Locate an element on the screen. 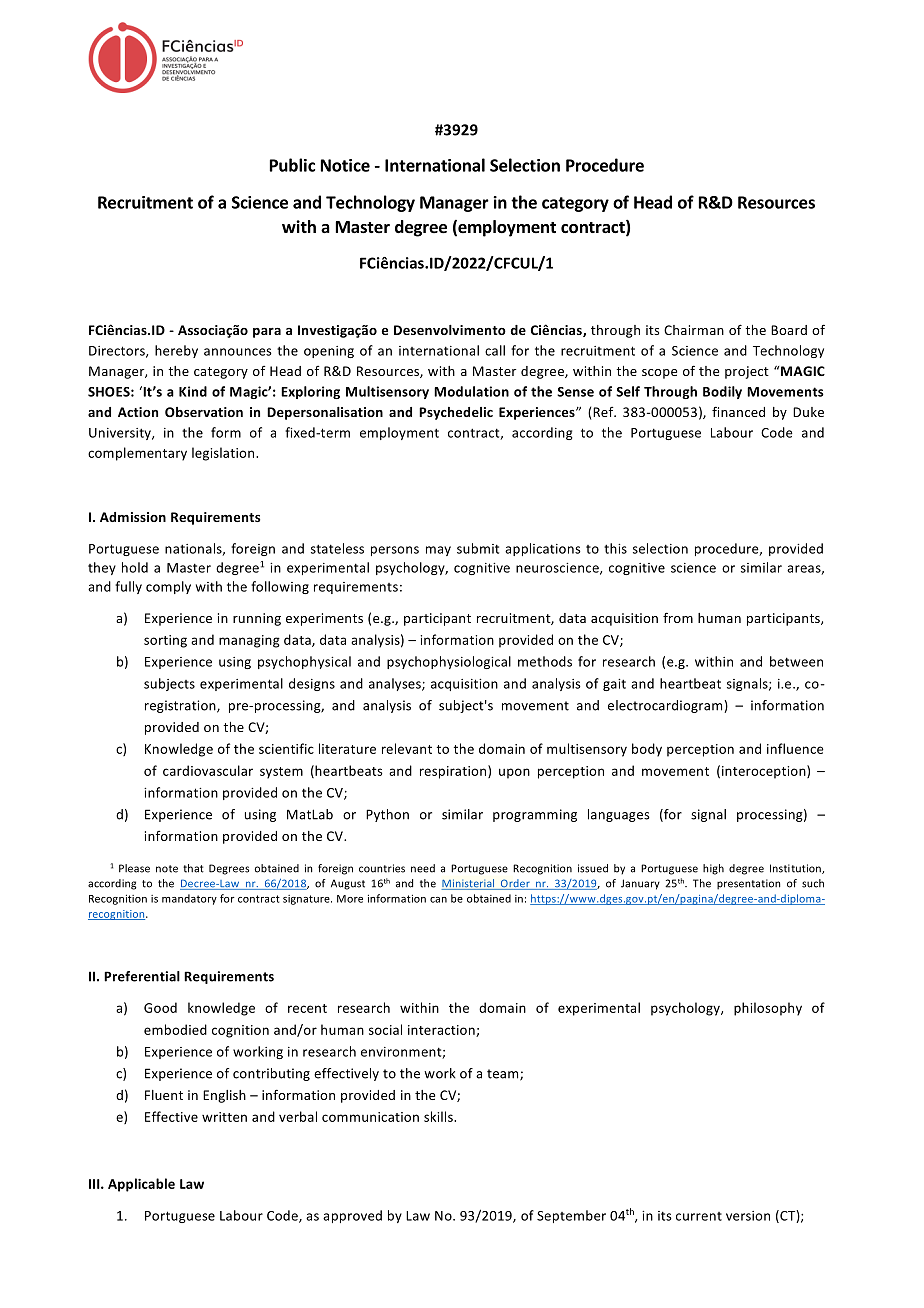 This screenshot has height=1308, width=924. high is located at coordinates (713, 869).
